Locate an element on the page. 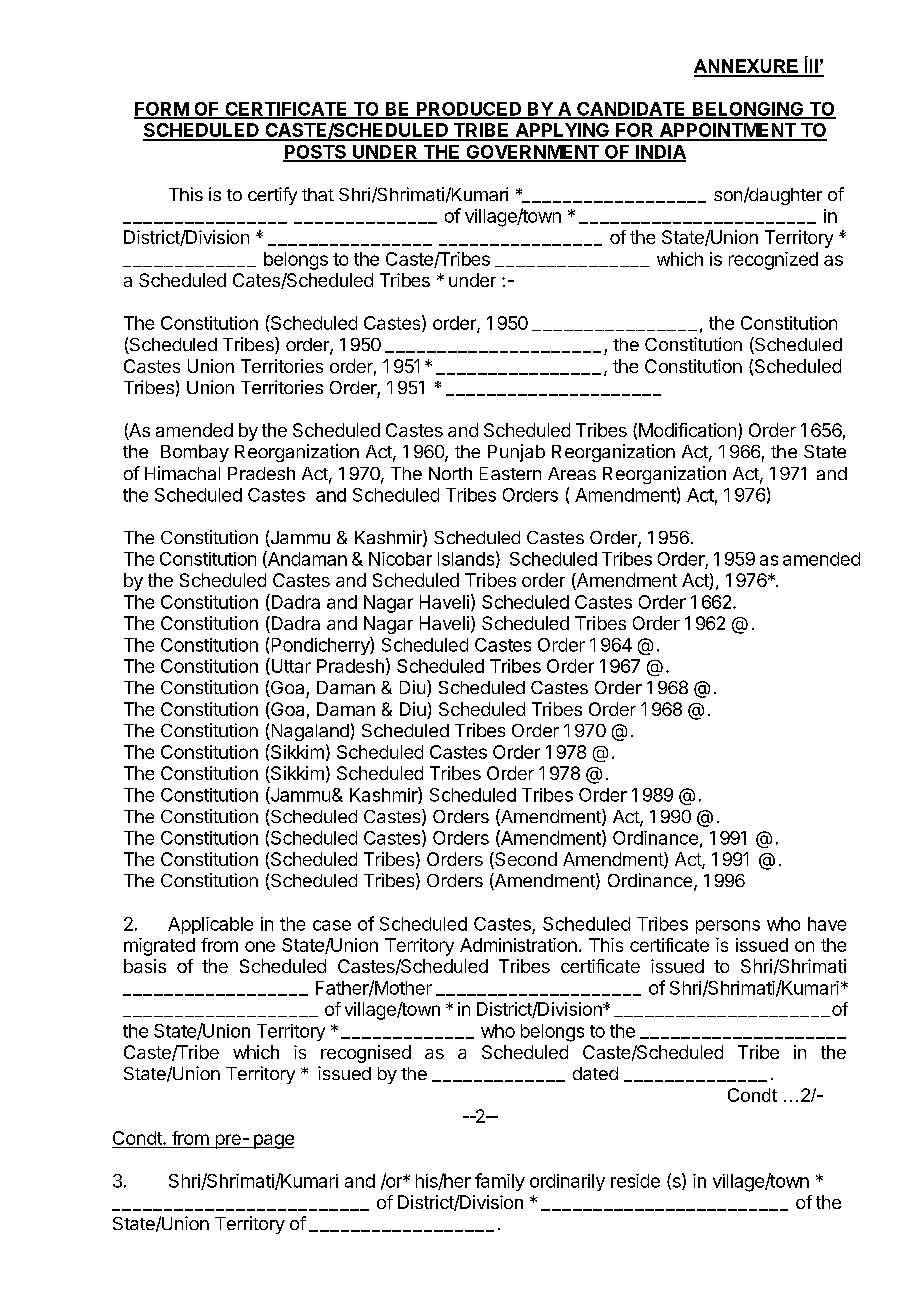 This page has width=924, height=1308. recognised is located at coordinates (366, 1054).
